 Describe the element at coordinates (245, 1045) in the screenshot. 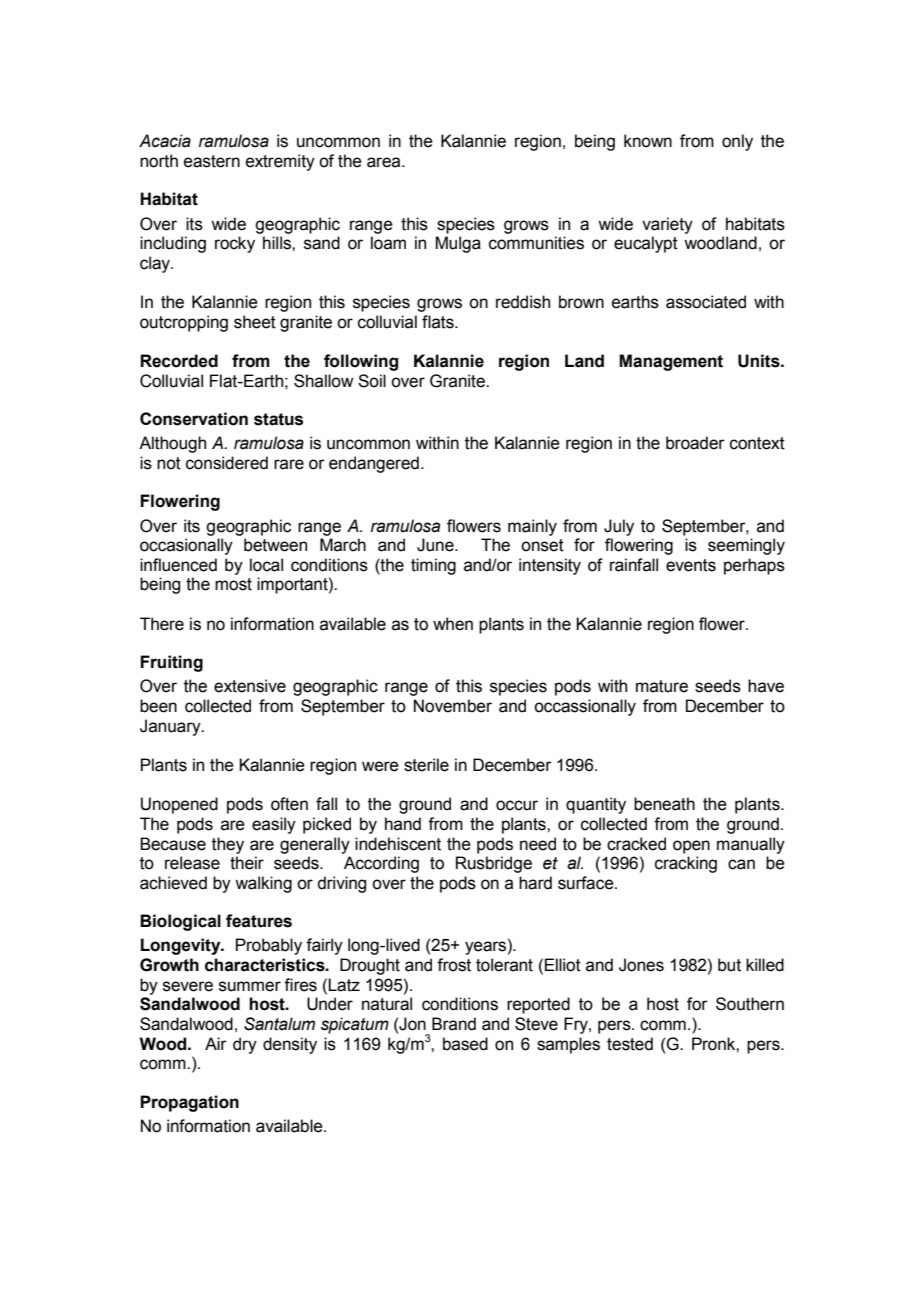

I see `dry` at that location.
